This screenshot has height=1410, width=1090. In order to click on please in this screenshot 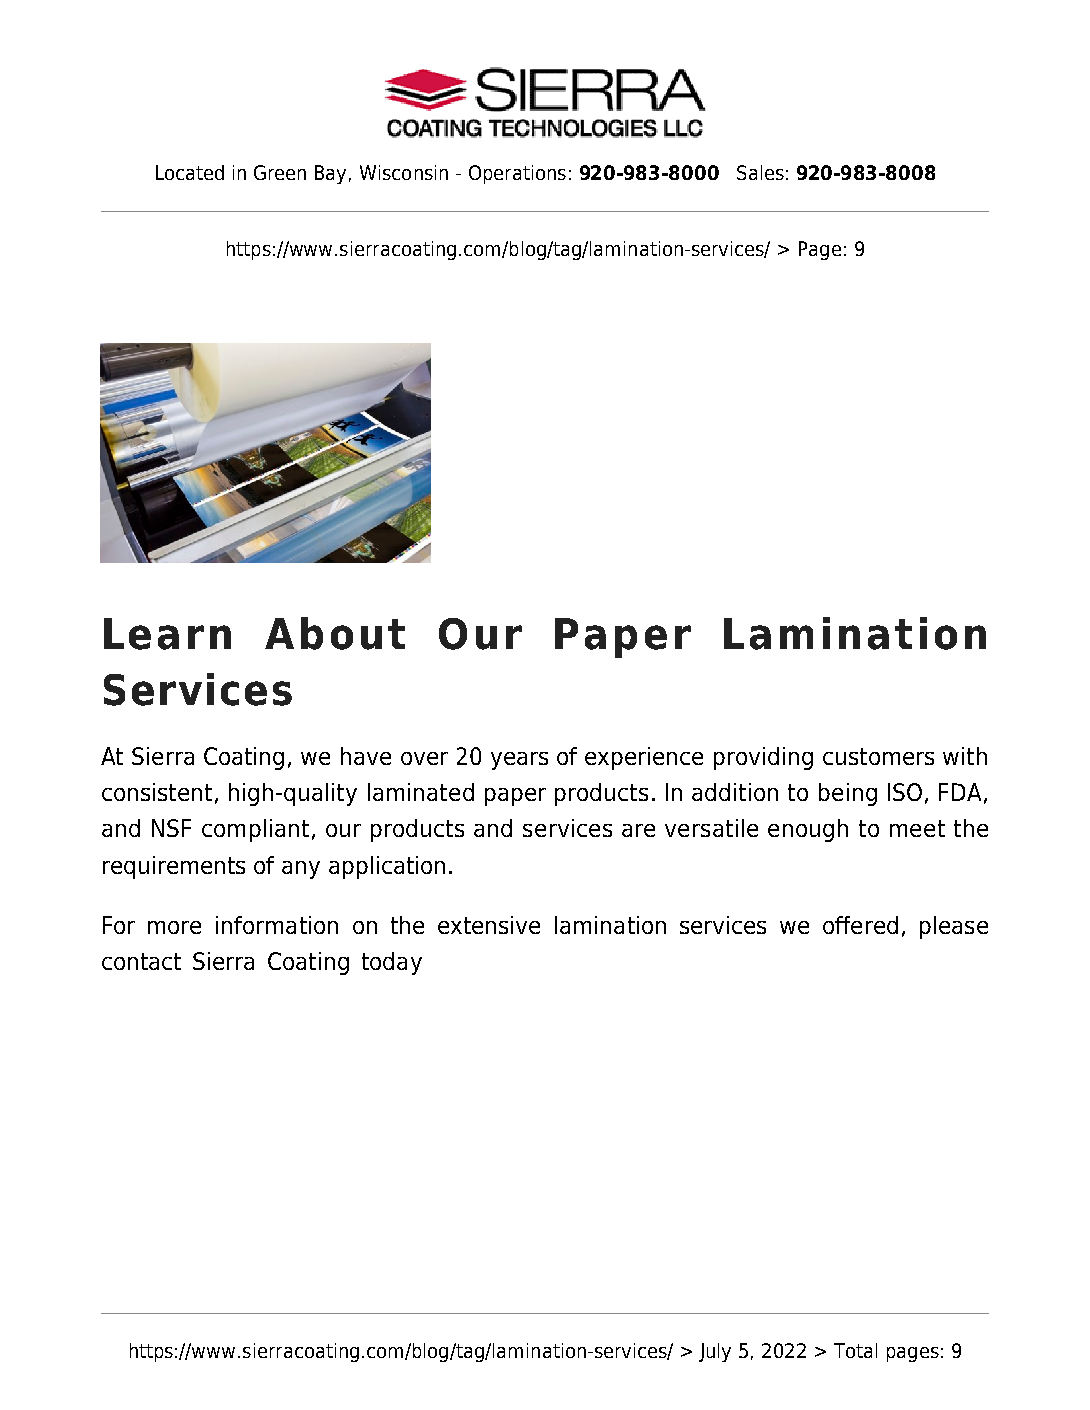, I will do `click(954, 927)`.
